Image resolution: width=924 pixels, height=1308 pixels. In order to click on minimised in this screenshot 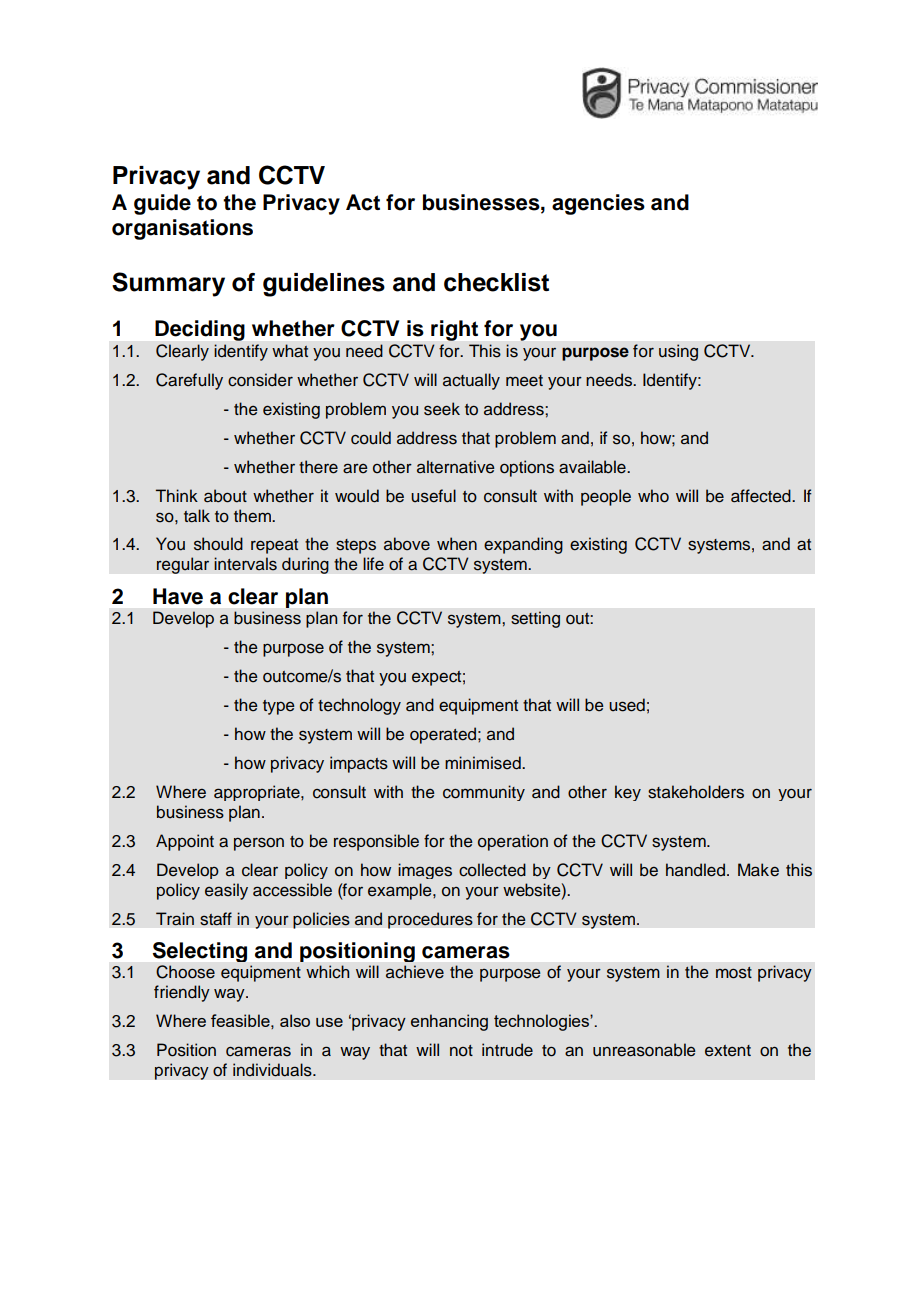, I will do `click(484, 763)`.
